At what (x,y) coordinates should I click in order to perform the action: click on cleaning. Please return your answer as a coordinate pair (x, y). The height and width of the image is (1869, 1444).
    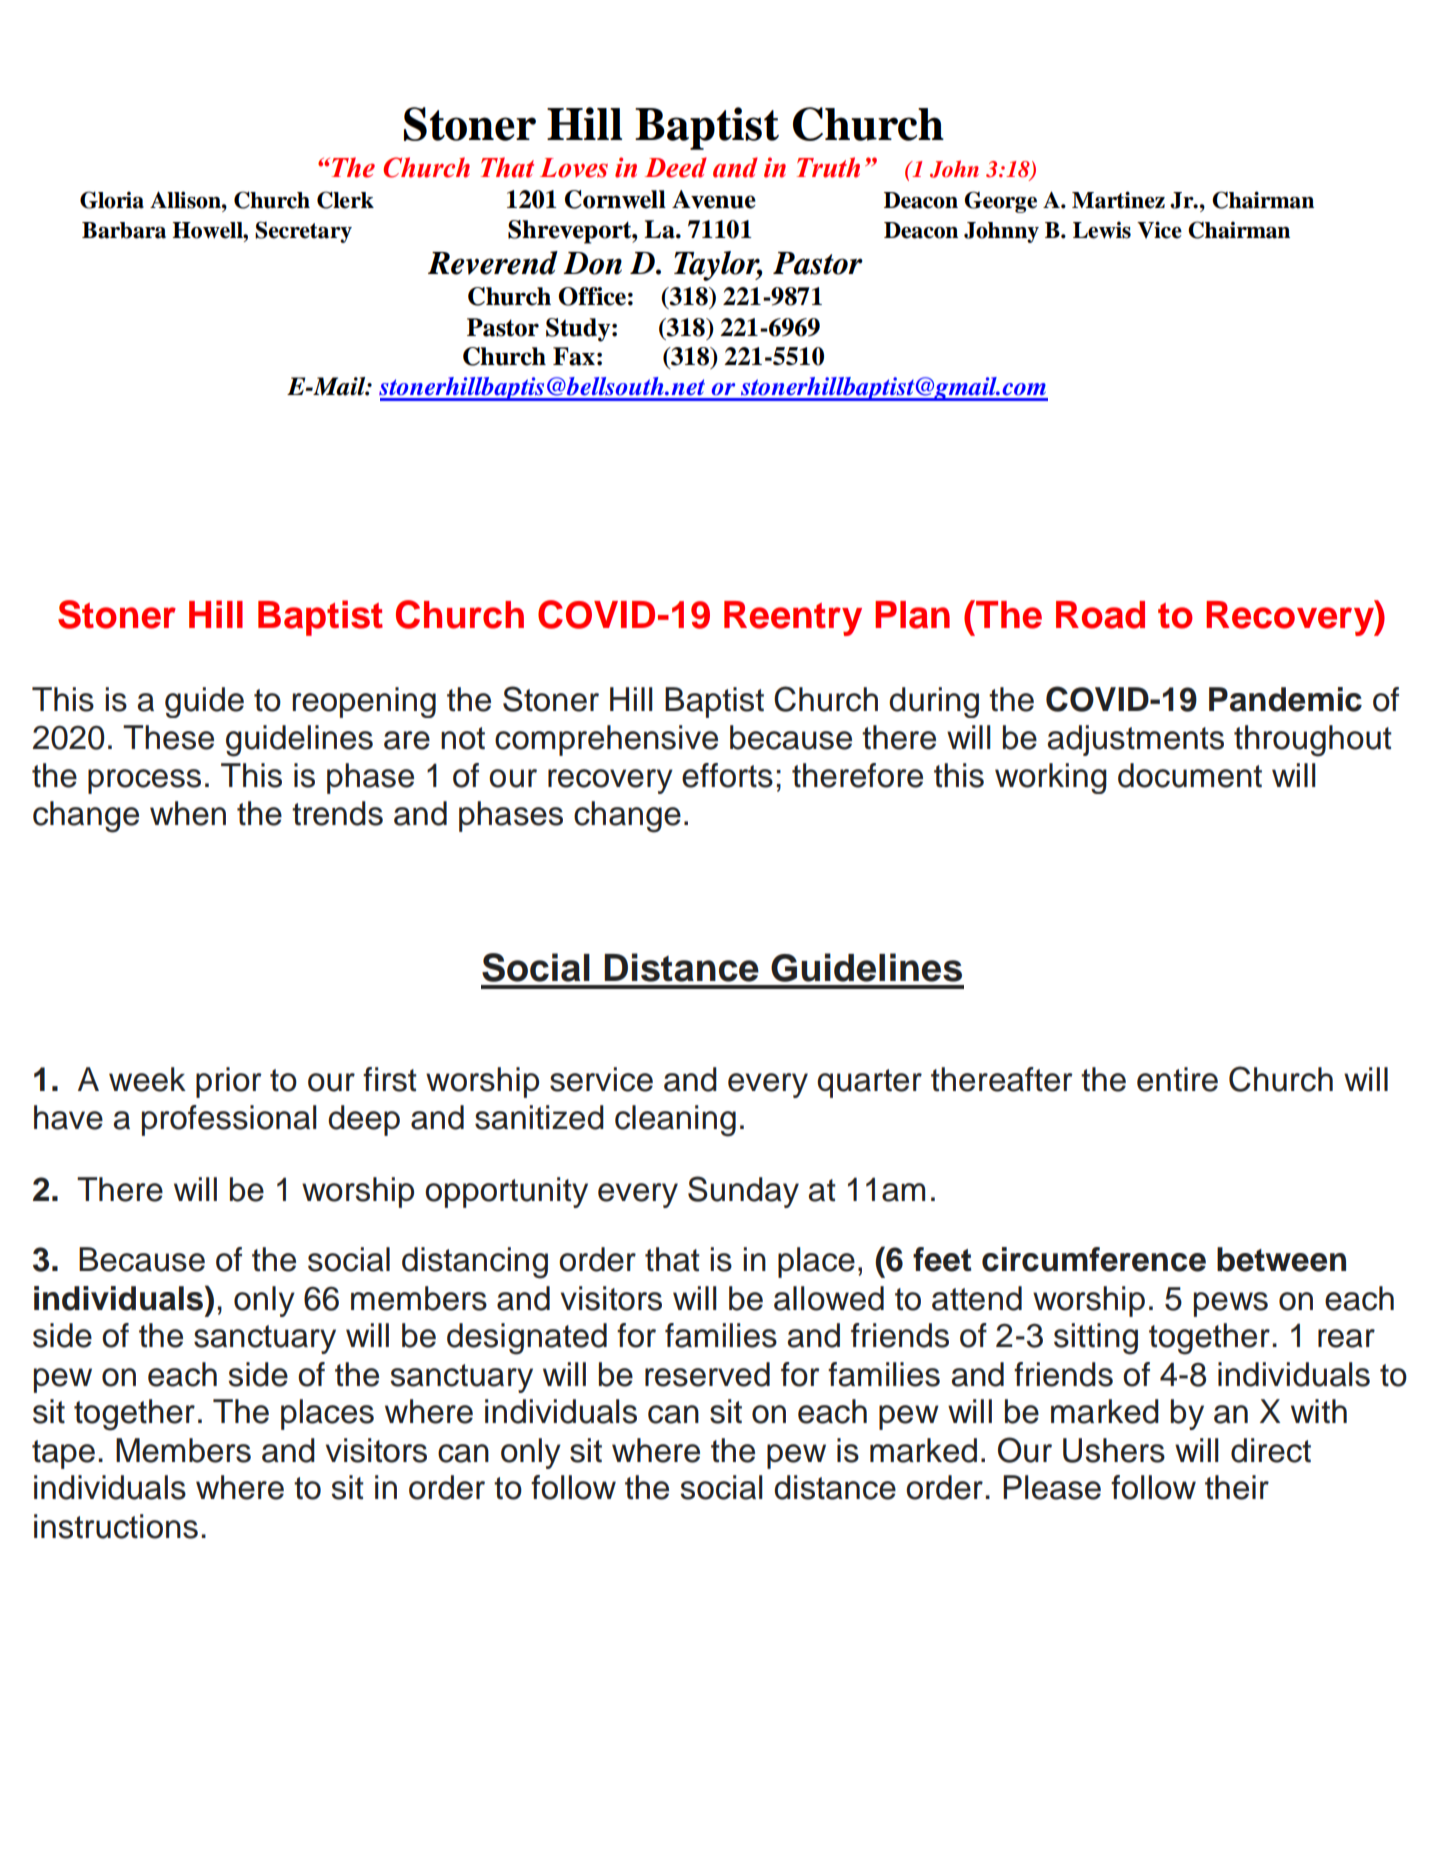
    Looking at the image, I should click on (675, 1121).
